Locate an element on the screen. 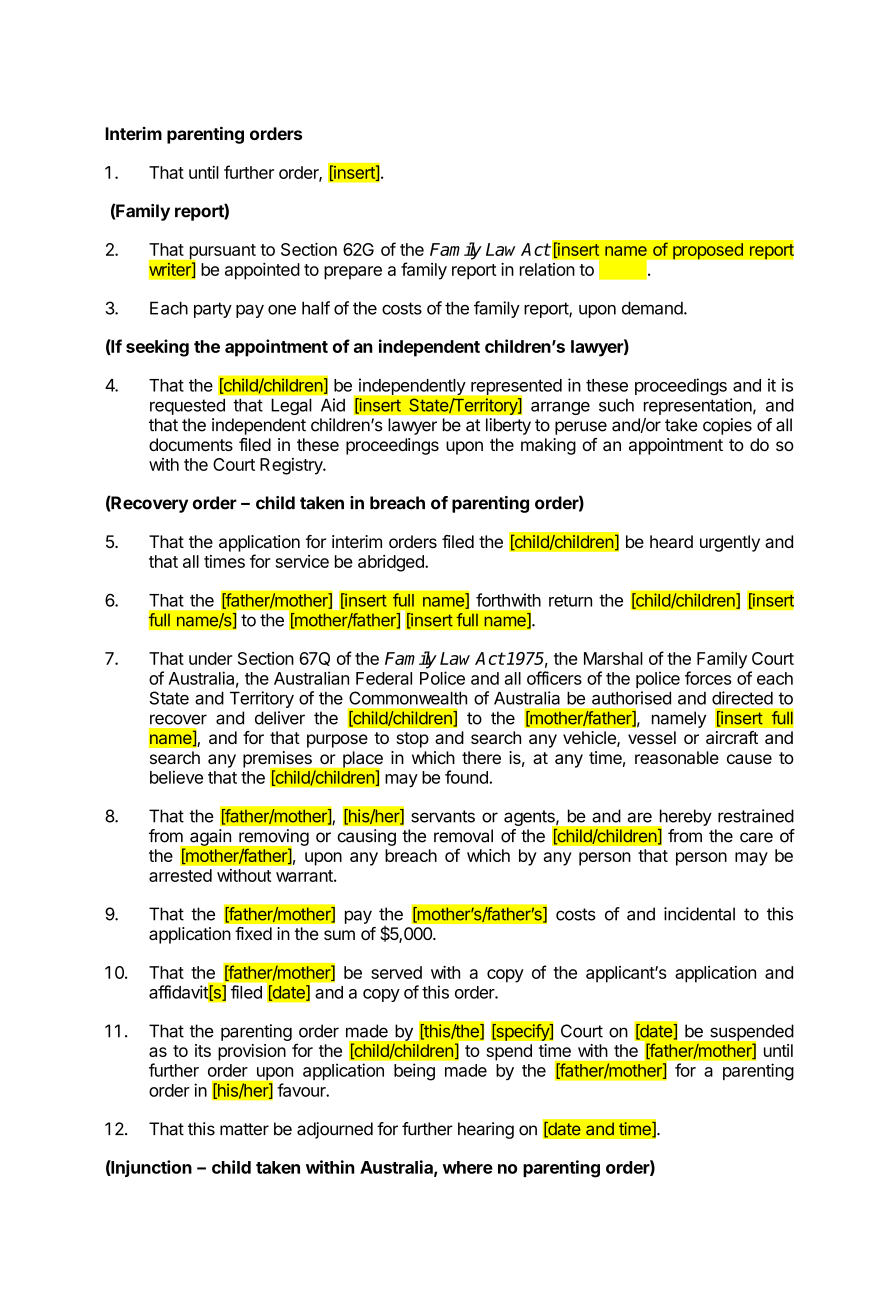 The height and width of the screenshot is (1316, 896). demand is located at coordinates (652, 308).
